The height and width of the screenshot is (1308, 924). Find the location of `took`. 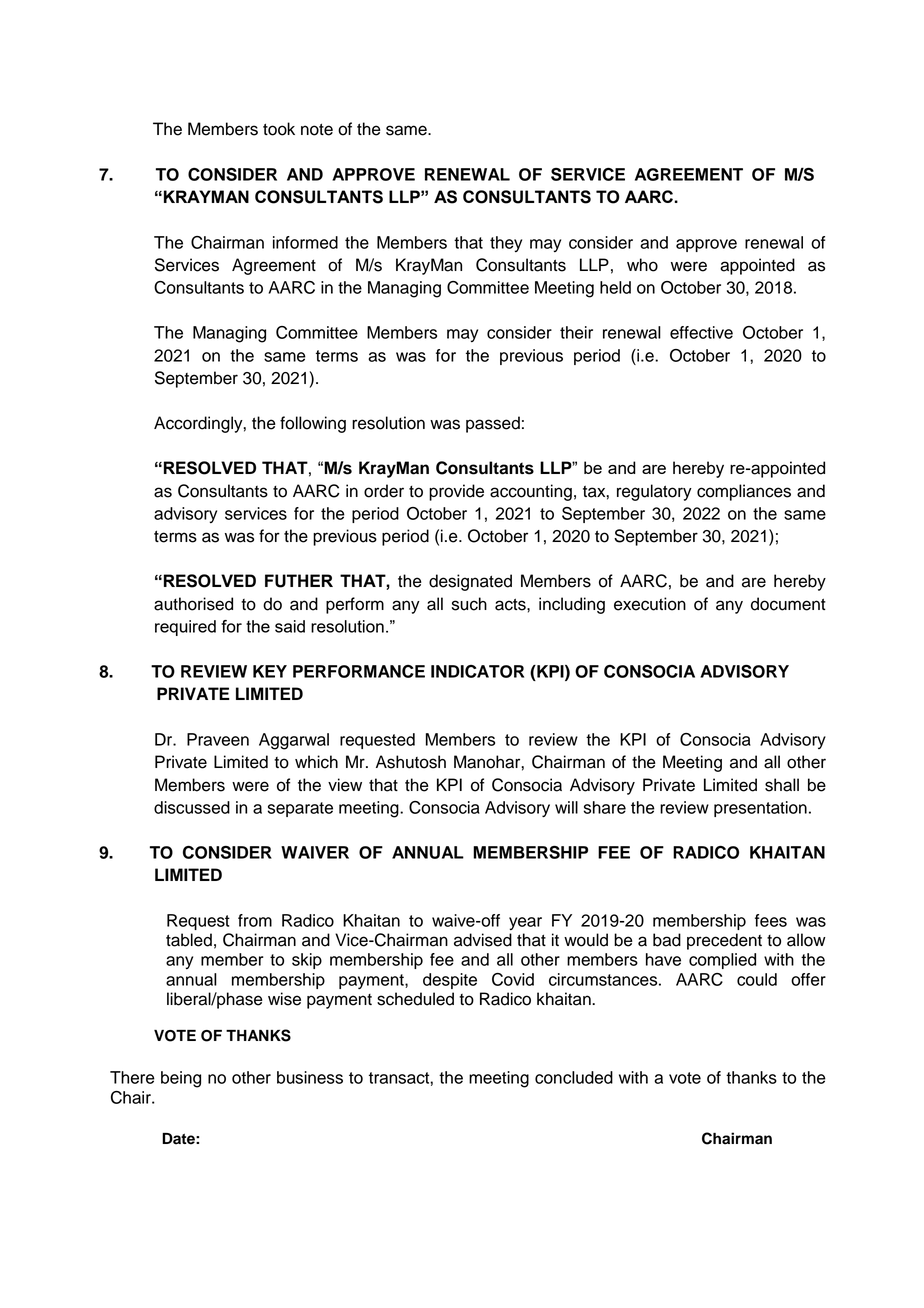

took is located at coordinates (279, 129).
